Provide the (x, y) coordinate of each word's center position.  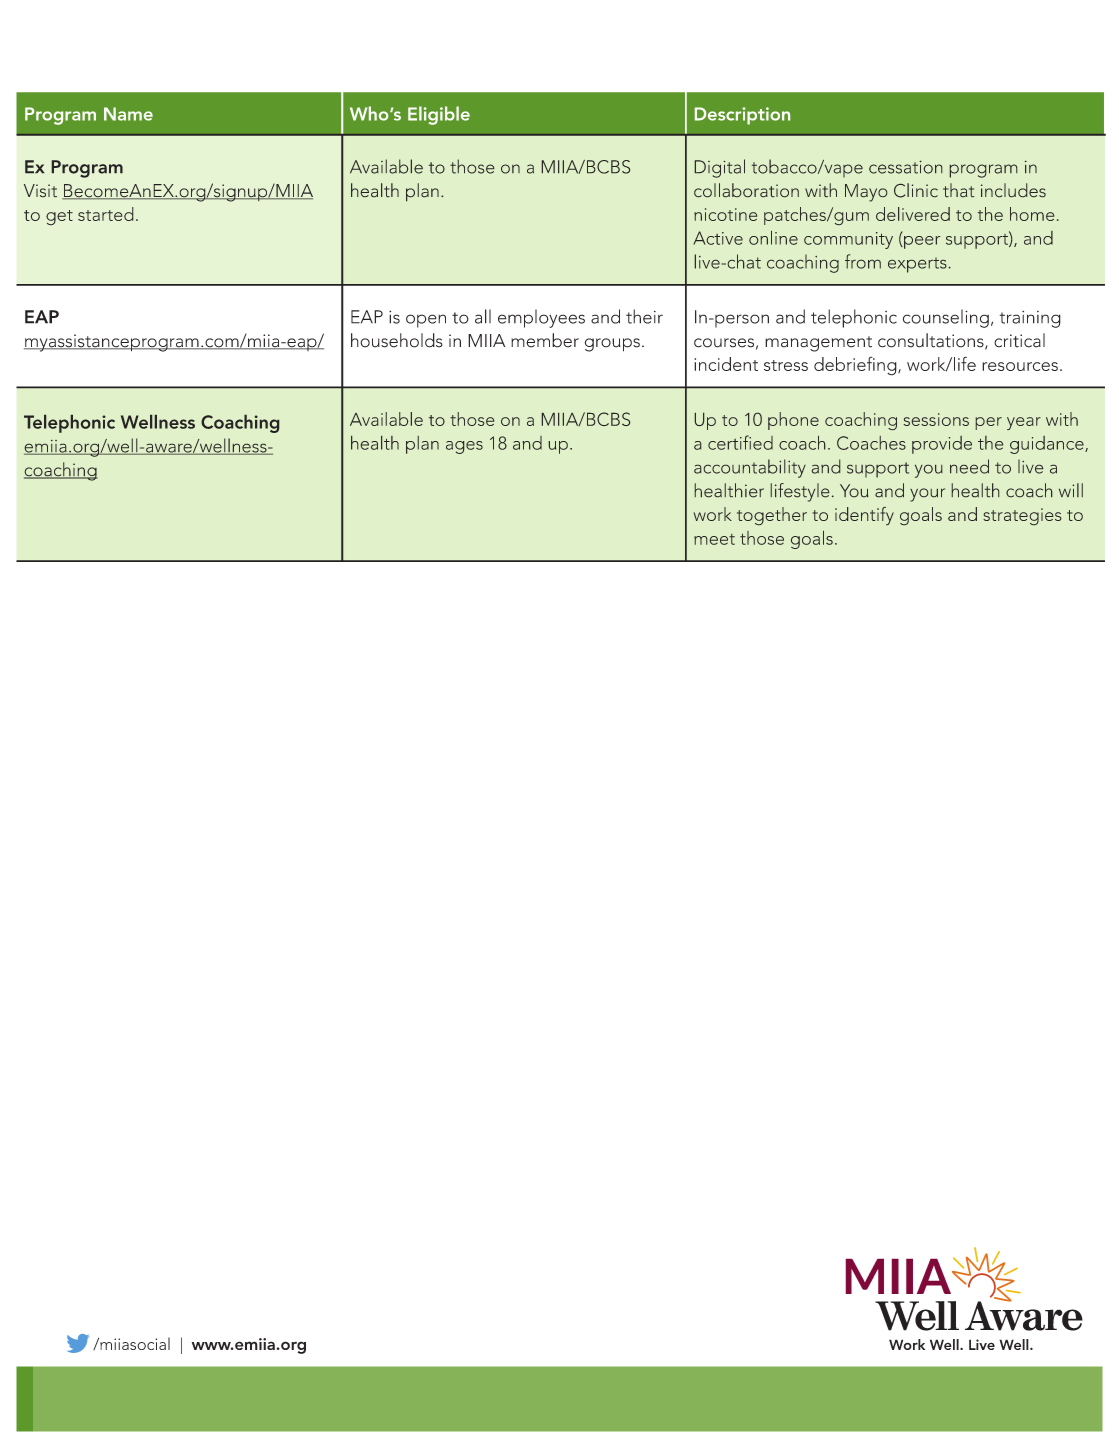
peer (921, 242)
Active (718, 238)
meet (714, 539)
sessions (936, 419)
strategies (1022, 516)
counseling (946, 318)
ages (464, 447)
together (772, 516)
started (106, 214)
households (397, 340)
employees (541, 318)
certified (740, 442)
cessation (905, 167)
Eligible (439, 115)
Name (128, 114)
